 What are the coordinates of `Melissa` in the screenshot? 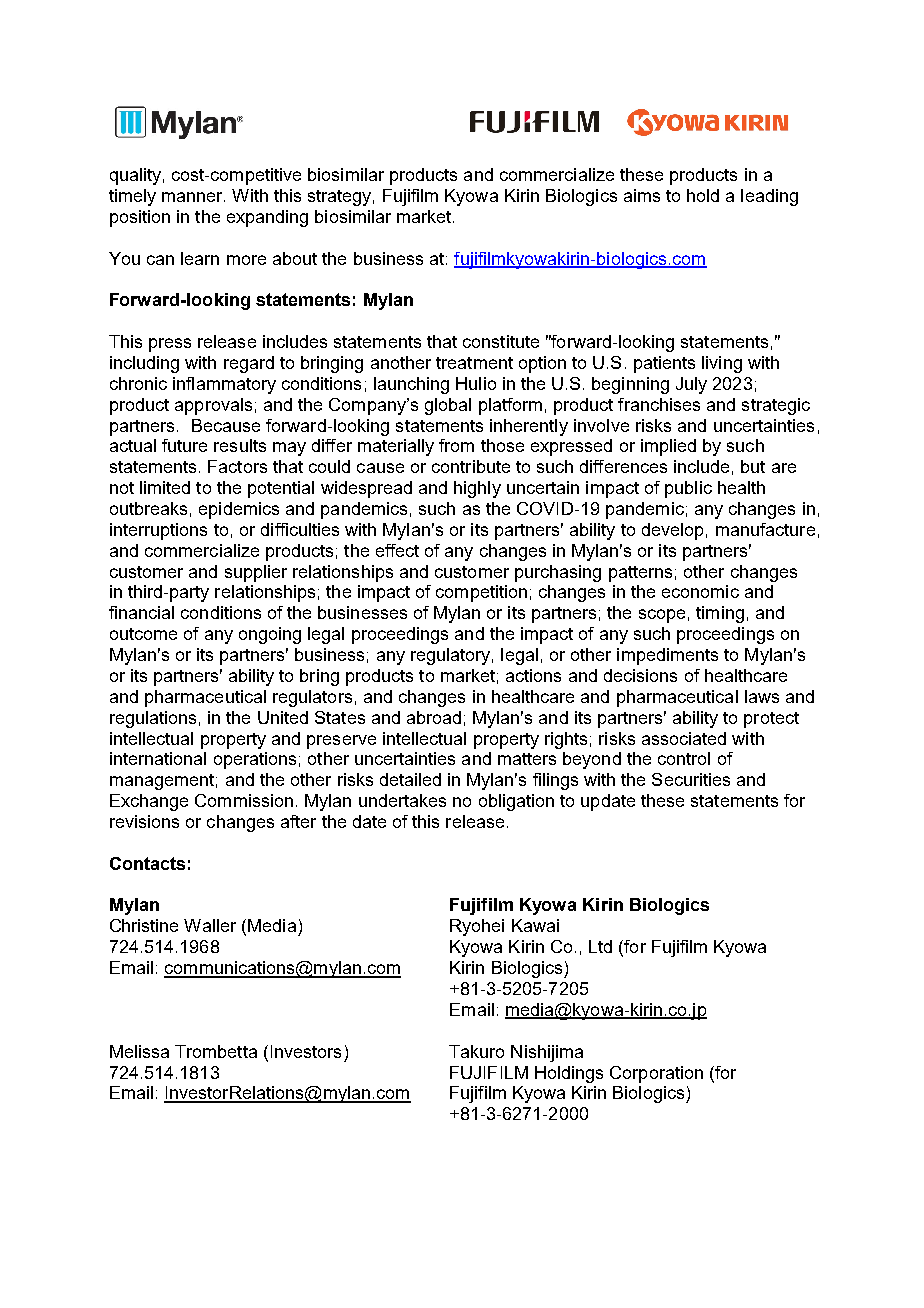 It's located at (139, 1051).
